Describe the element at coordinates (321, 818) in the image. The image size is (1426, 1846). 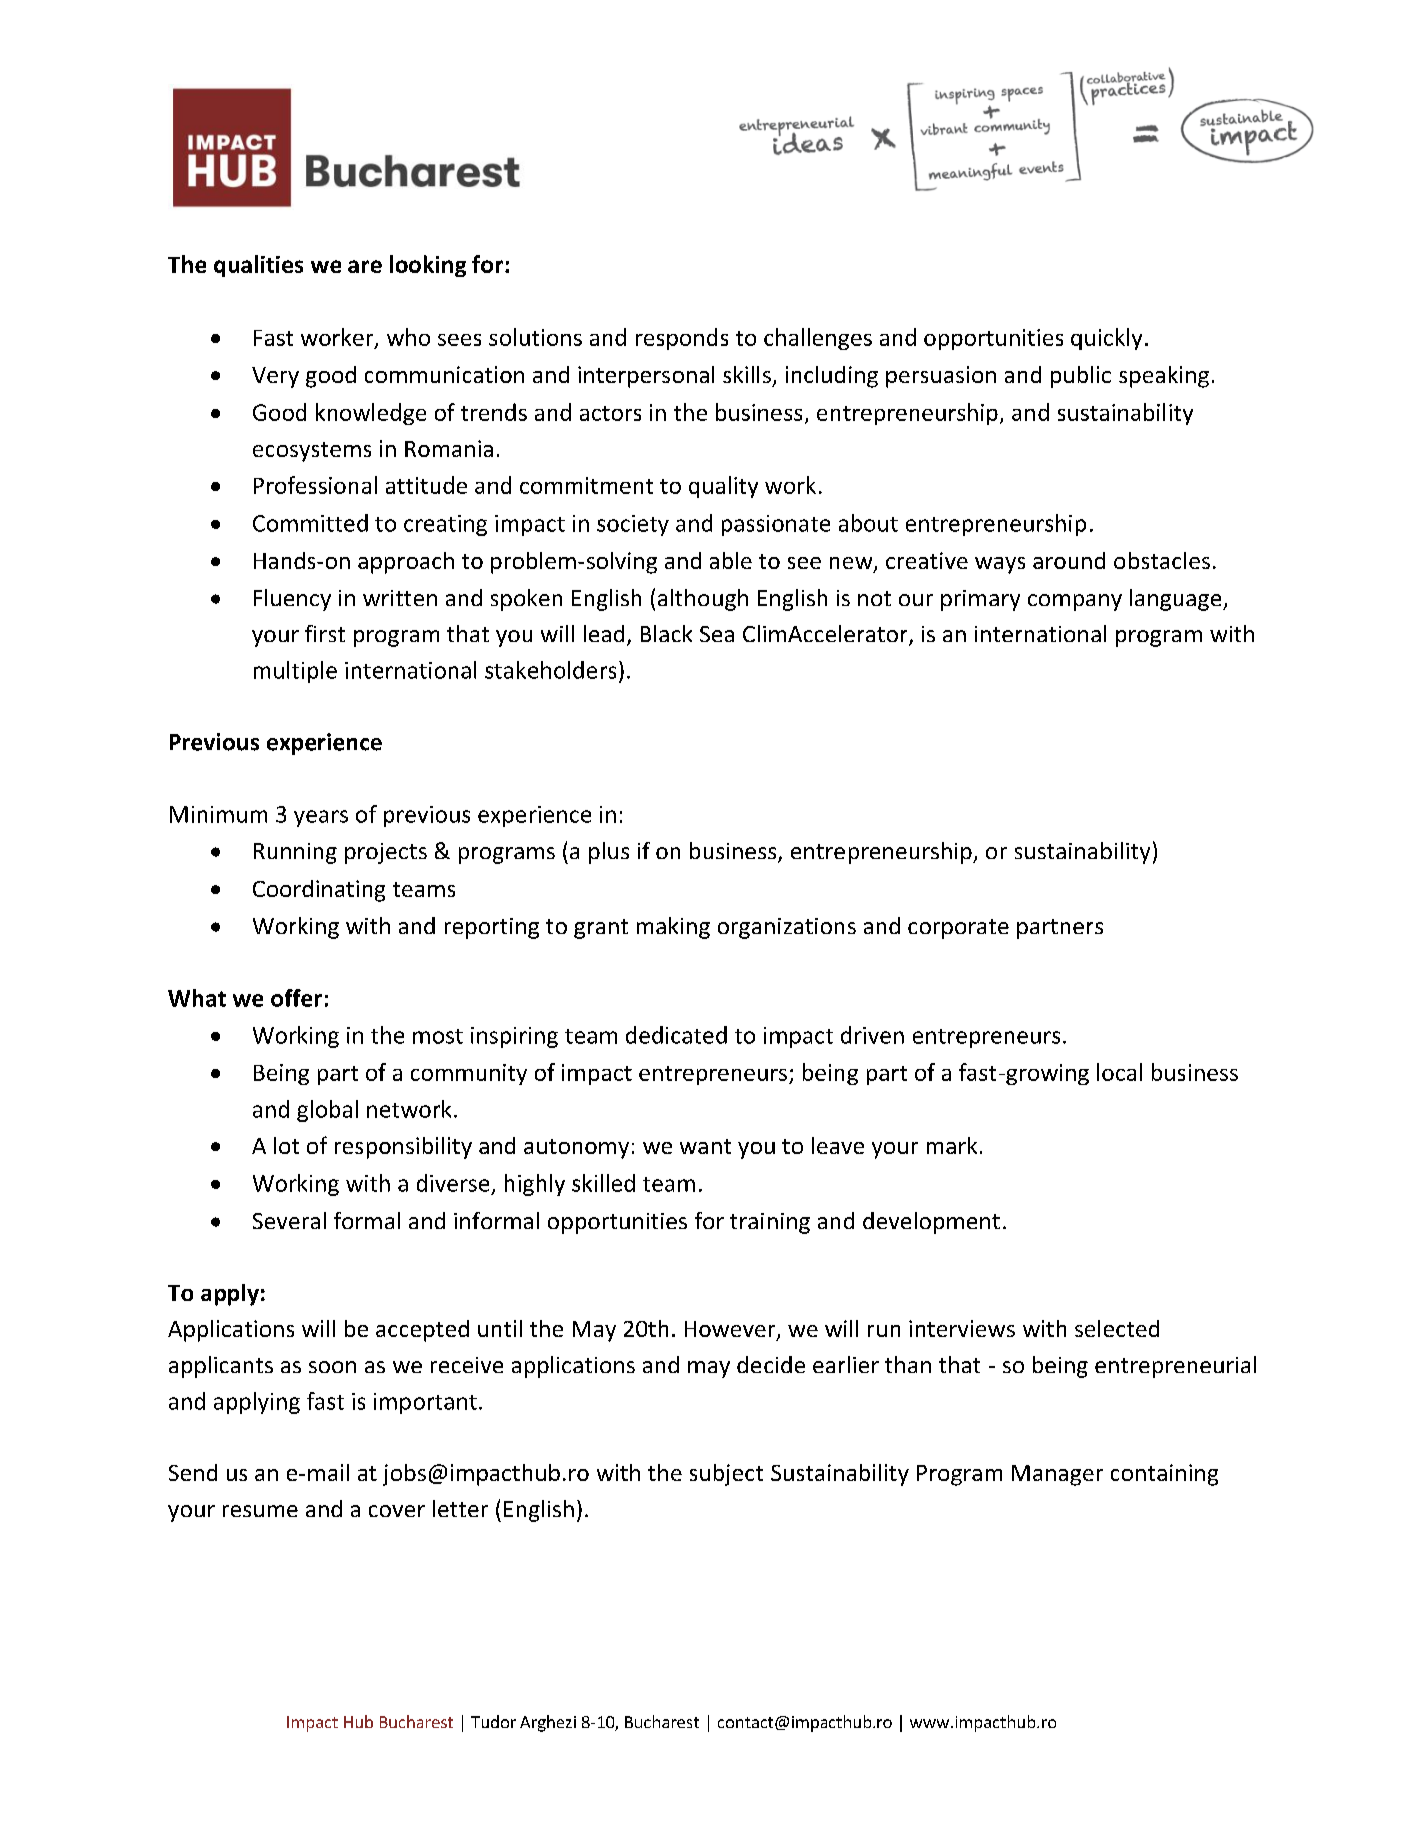
I see `years` at that location.
